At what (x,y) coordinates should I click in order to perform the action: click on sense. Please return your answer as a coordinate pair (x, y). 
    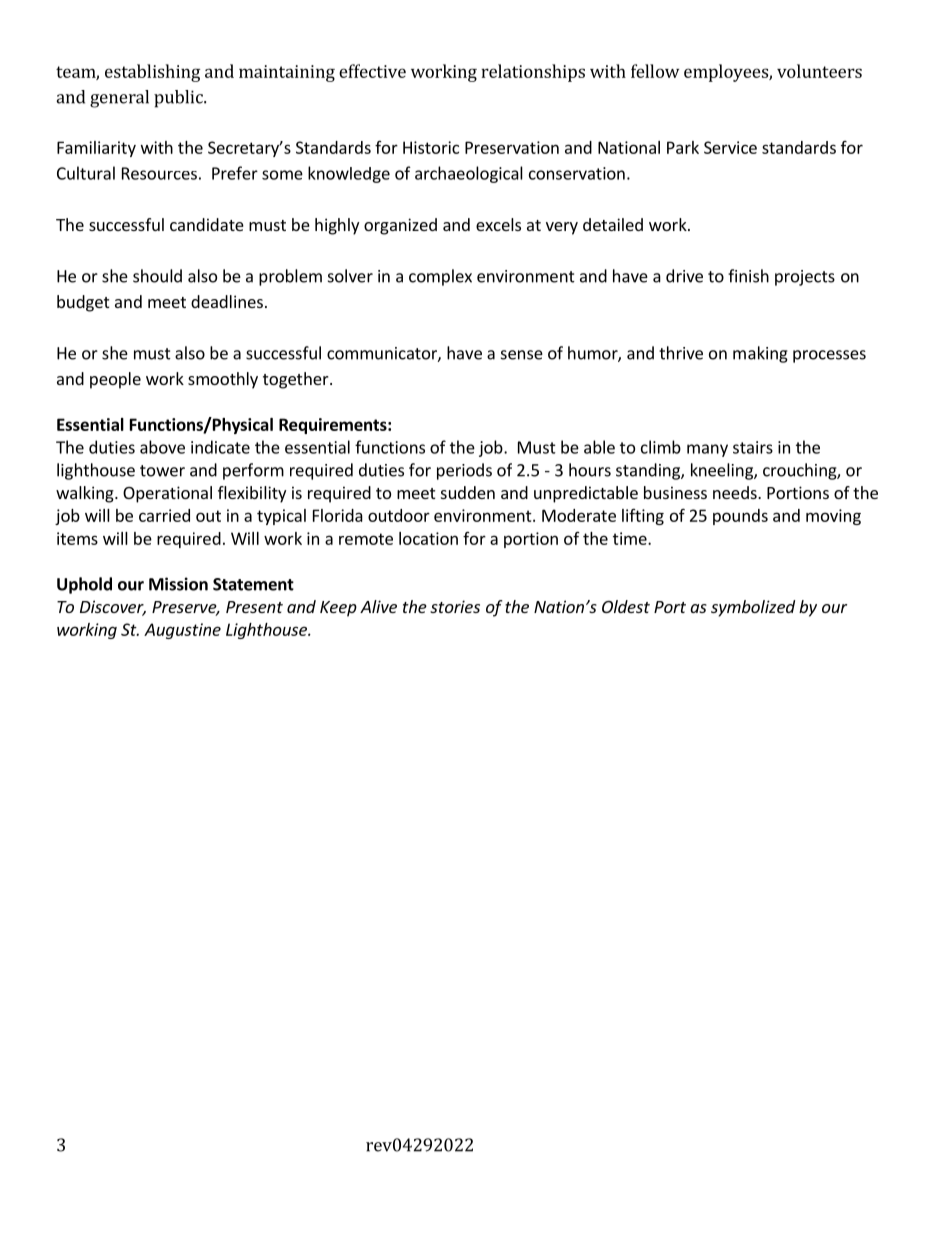
    Looking at the image, I should click on (522, 355).
